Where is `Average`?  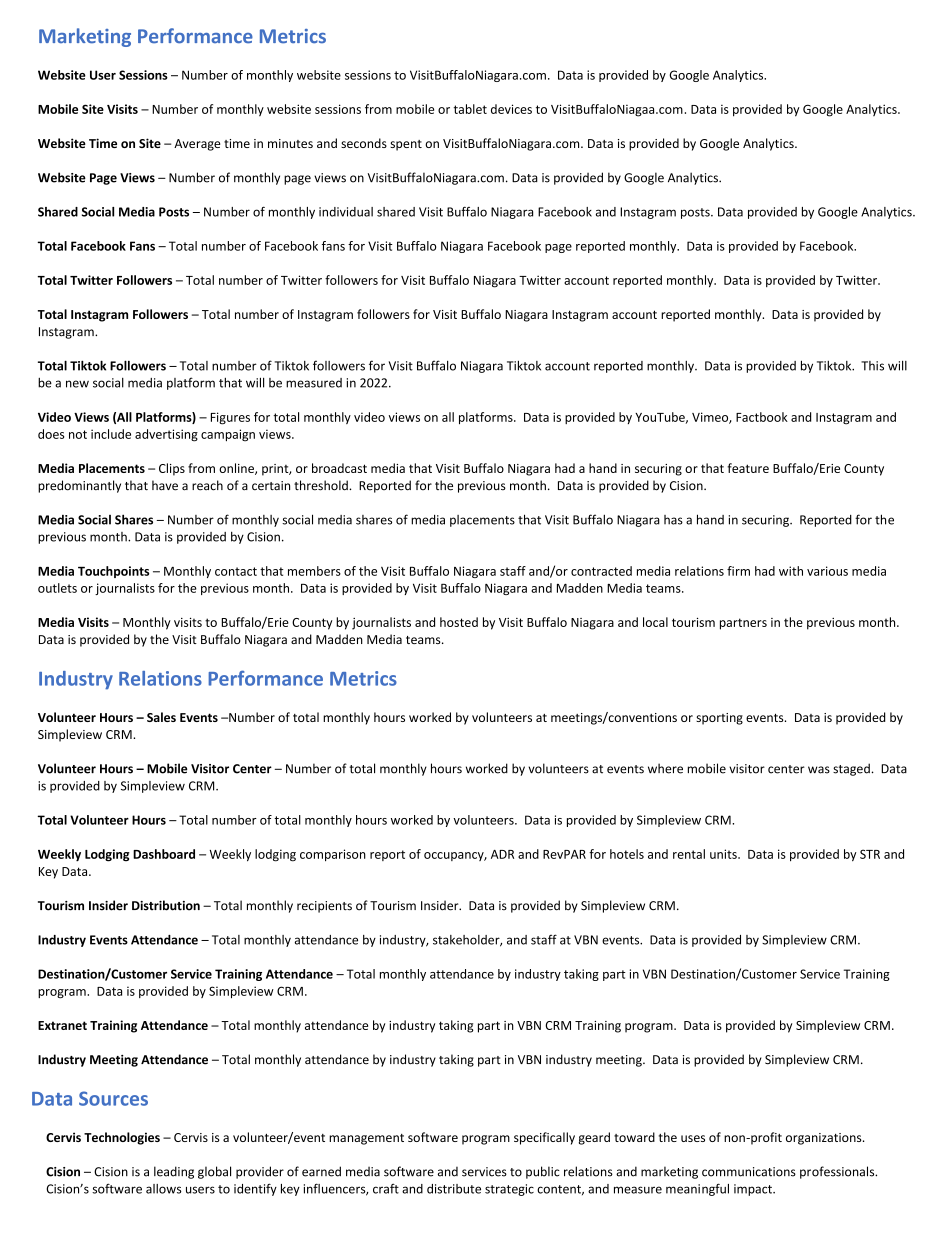
Average is located at coordinates (197, 145).
